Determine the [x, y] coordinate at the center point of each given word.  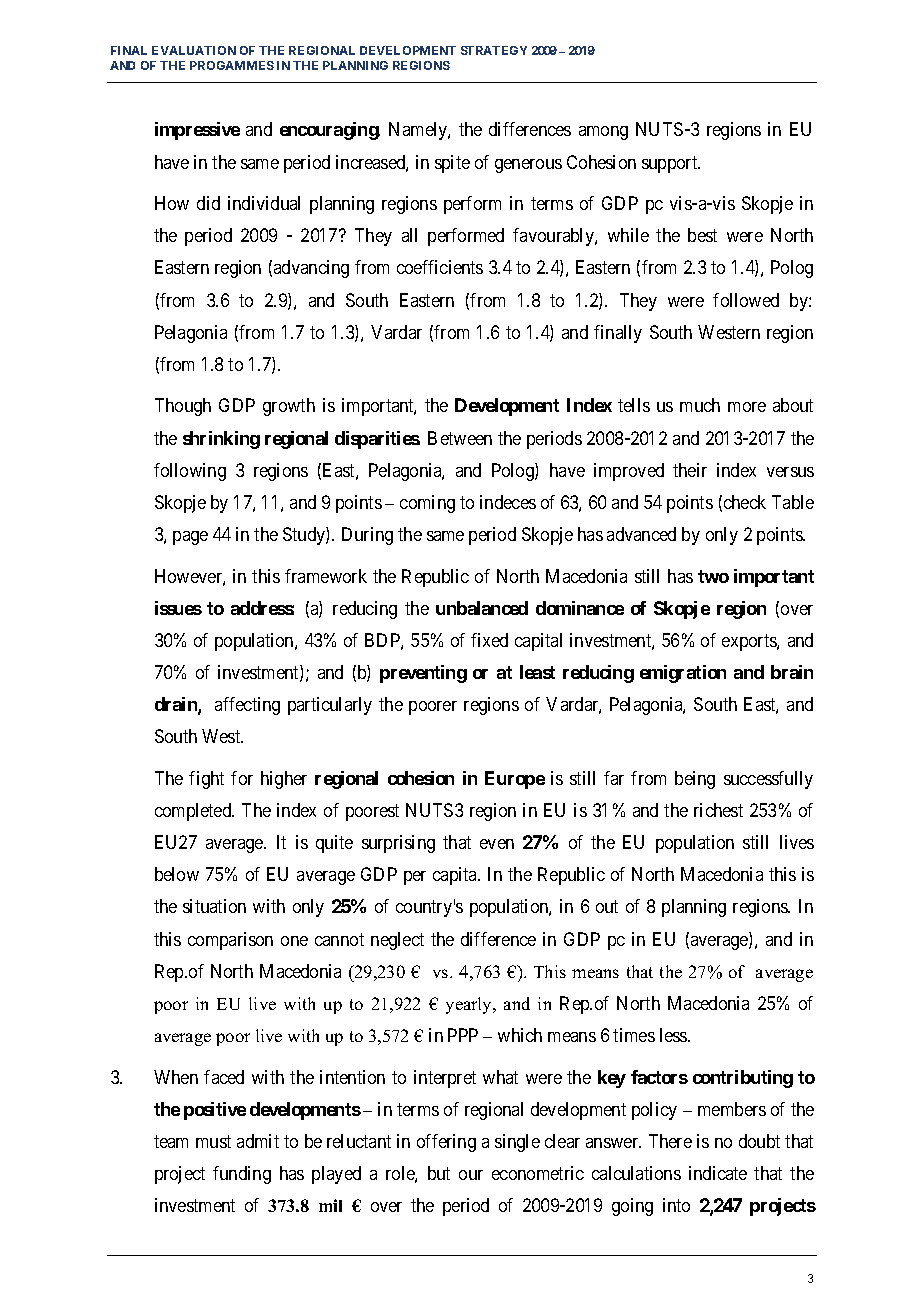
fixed [489, 640]
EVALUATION [194, 50]
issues [178, 608]
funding [242, 1175]
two [713, 576]
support [671, 164]
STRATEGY [494, 50]
